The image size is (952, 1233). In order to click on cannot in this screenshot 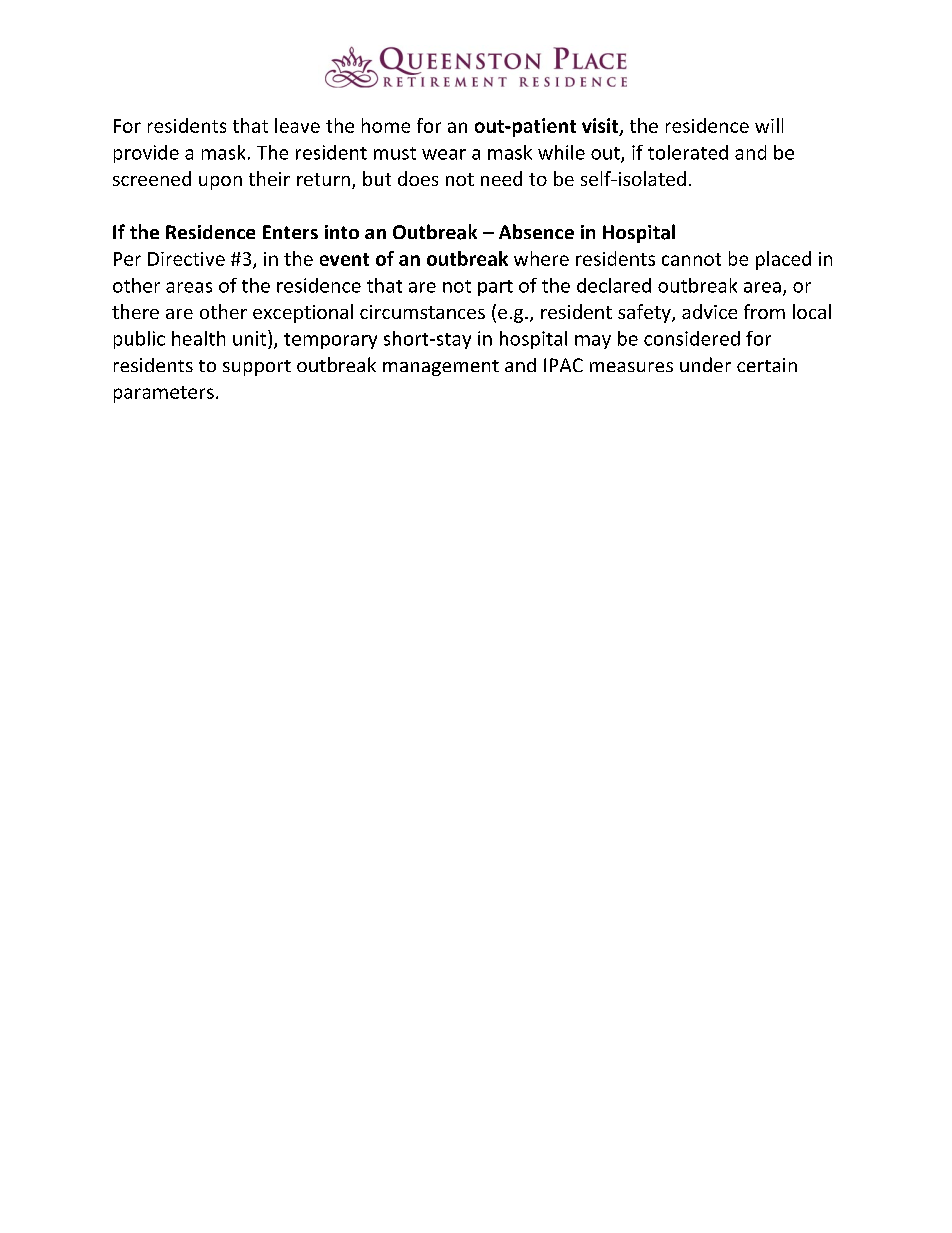, I will do `click(691, 259)`.
